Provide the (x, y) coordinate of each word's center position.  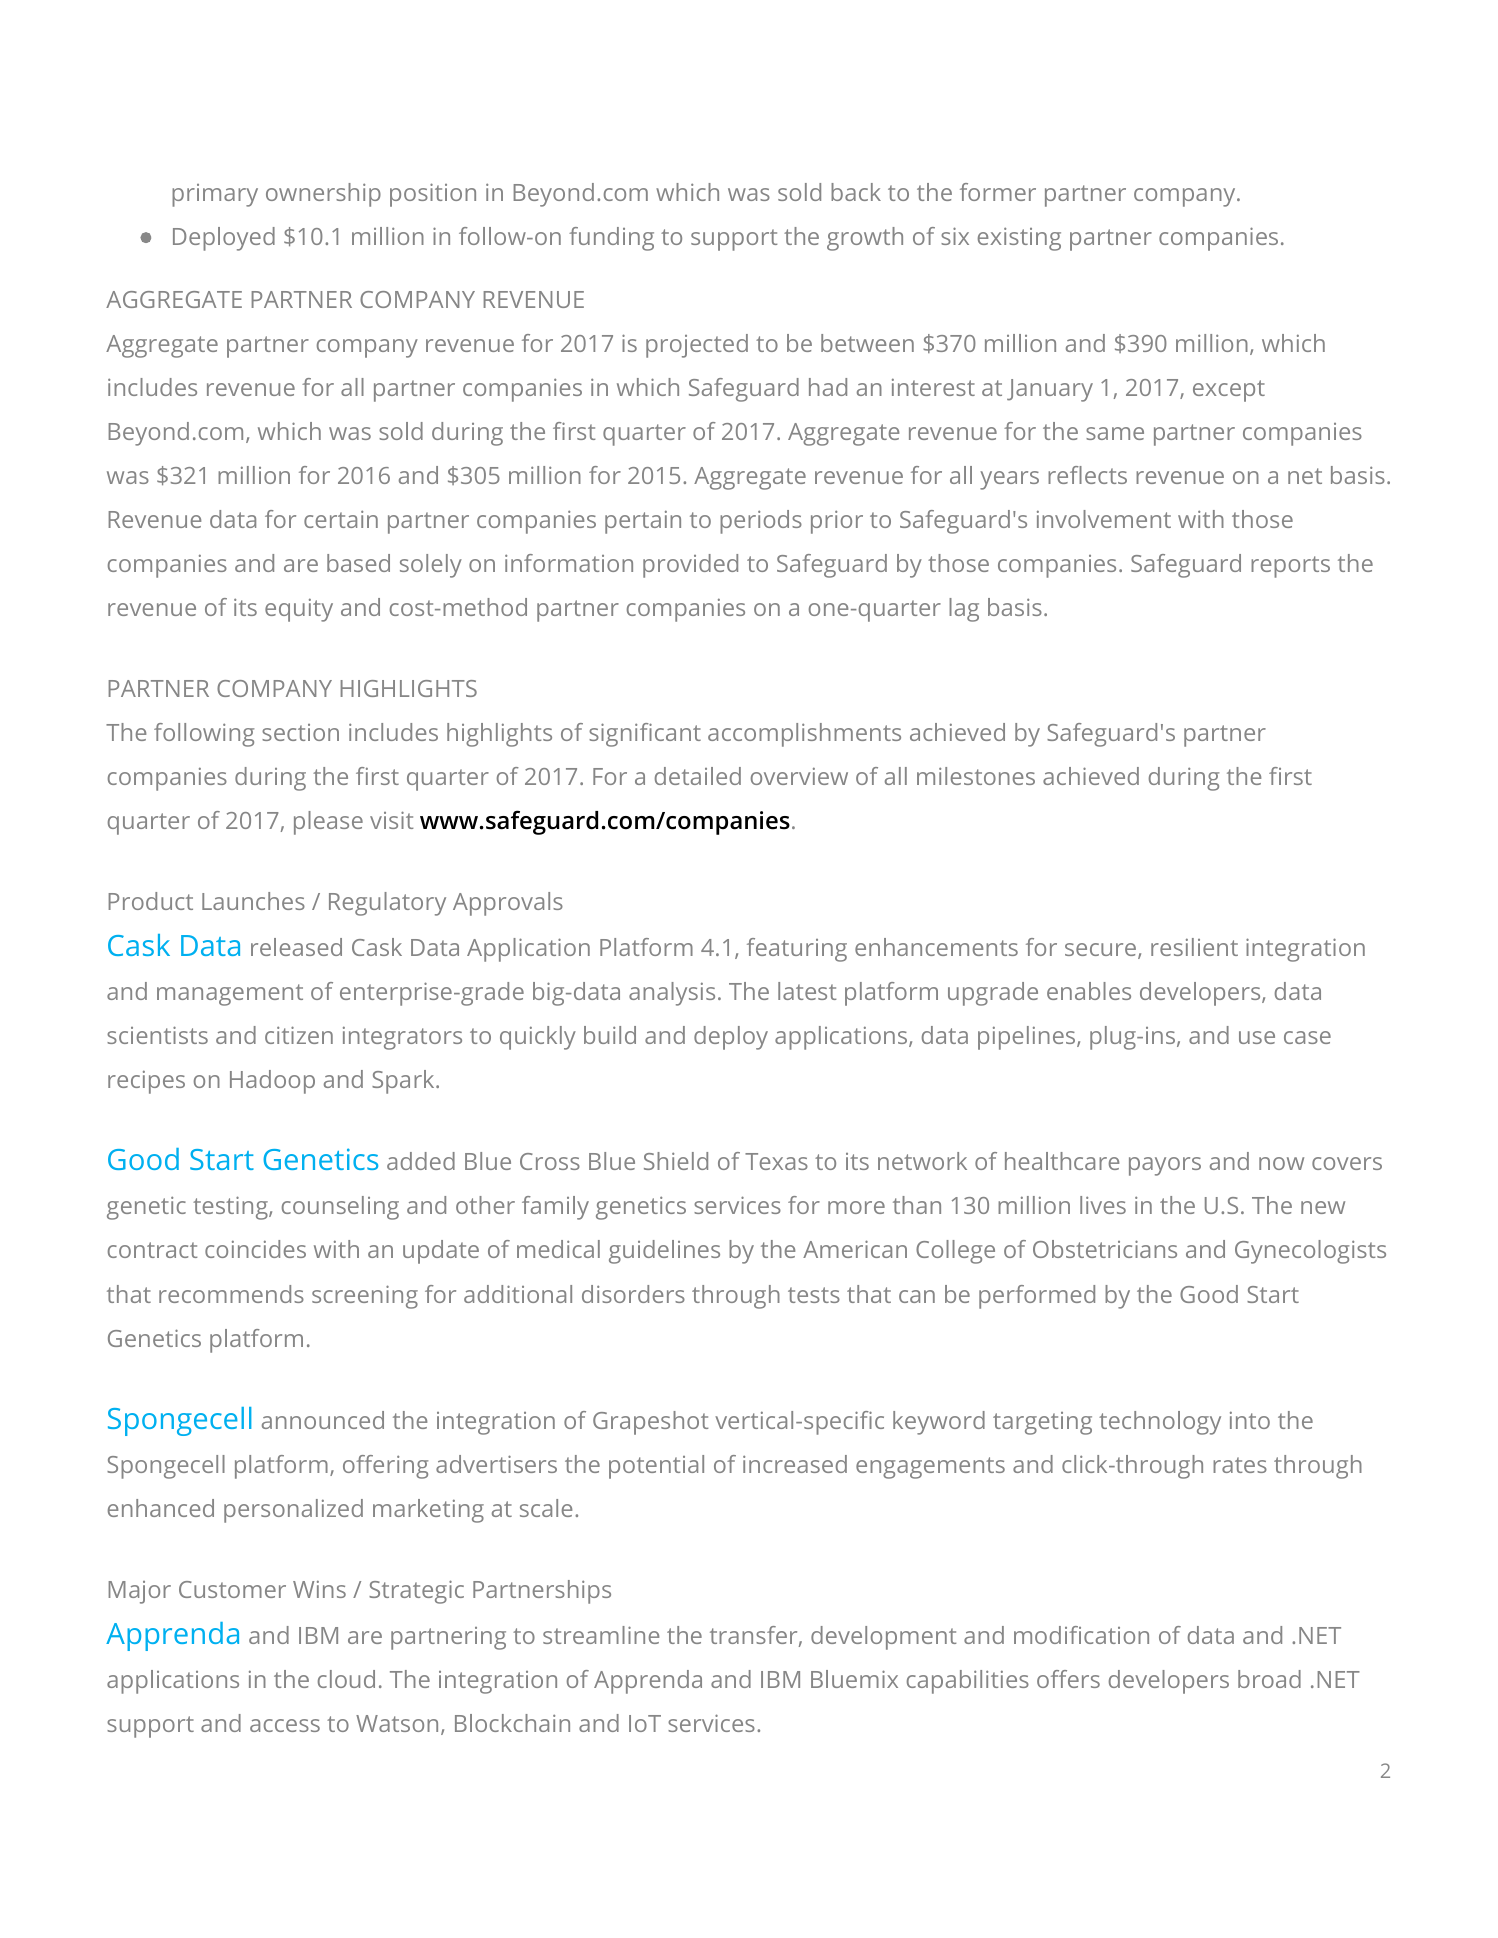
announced (323, 1420)
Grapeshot (650, 1423)
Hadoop (272, 1082)
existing (1019, 239)
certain (341, 519)
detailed (698, 776)
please (328, 823)
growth (865, 239)
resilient (1194, 947)
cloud (346, 1679)
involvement (1104, 519)
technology (1160, 1423)
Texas (776, 1161)
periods (761, 522)
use (1257, 1037)
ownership (323, 195)
